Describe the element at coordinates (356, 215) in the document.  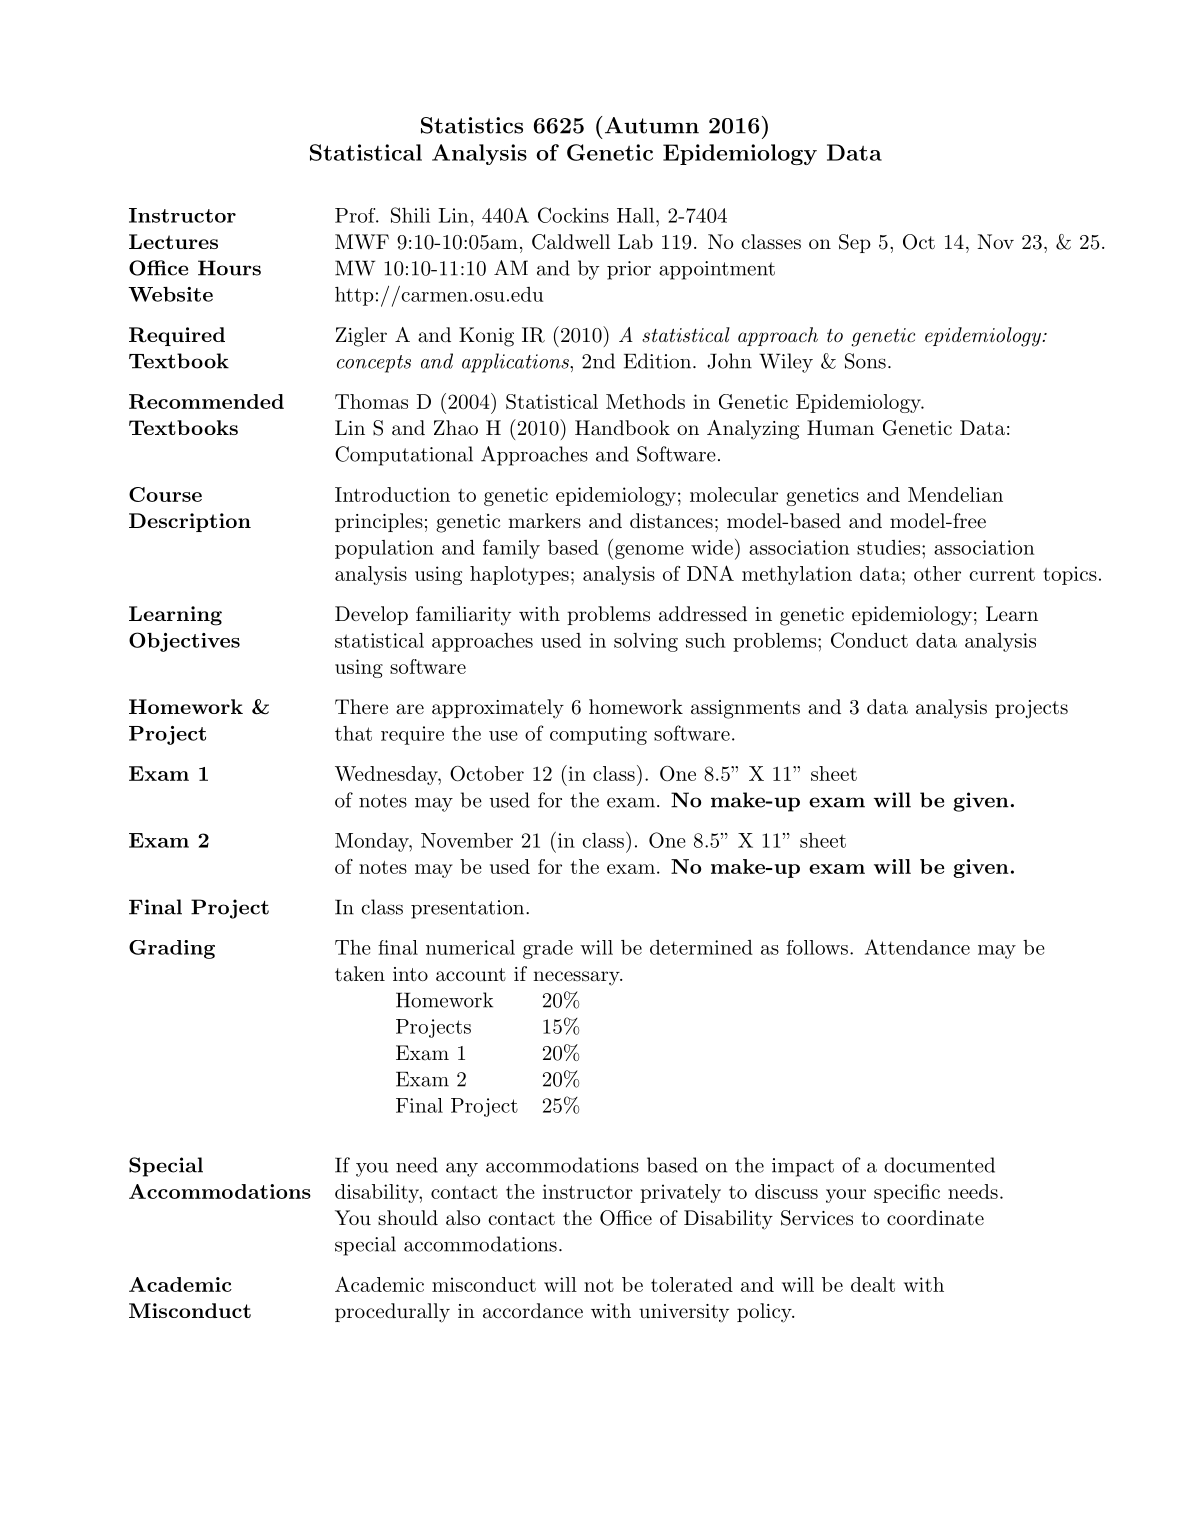
I see `Prof` at that location.
